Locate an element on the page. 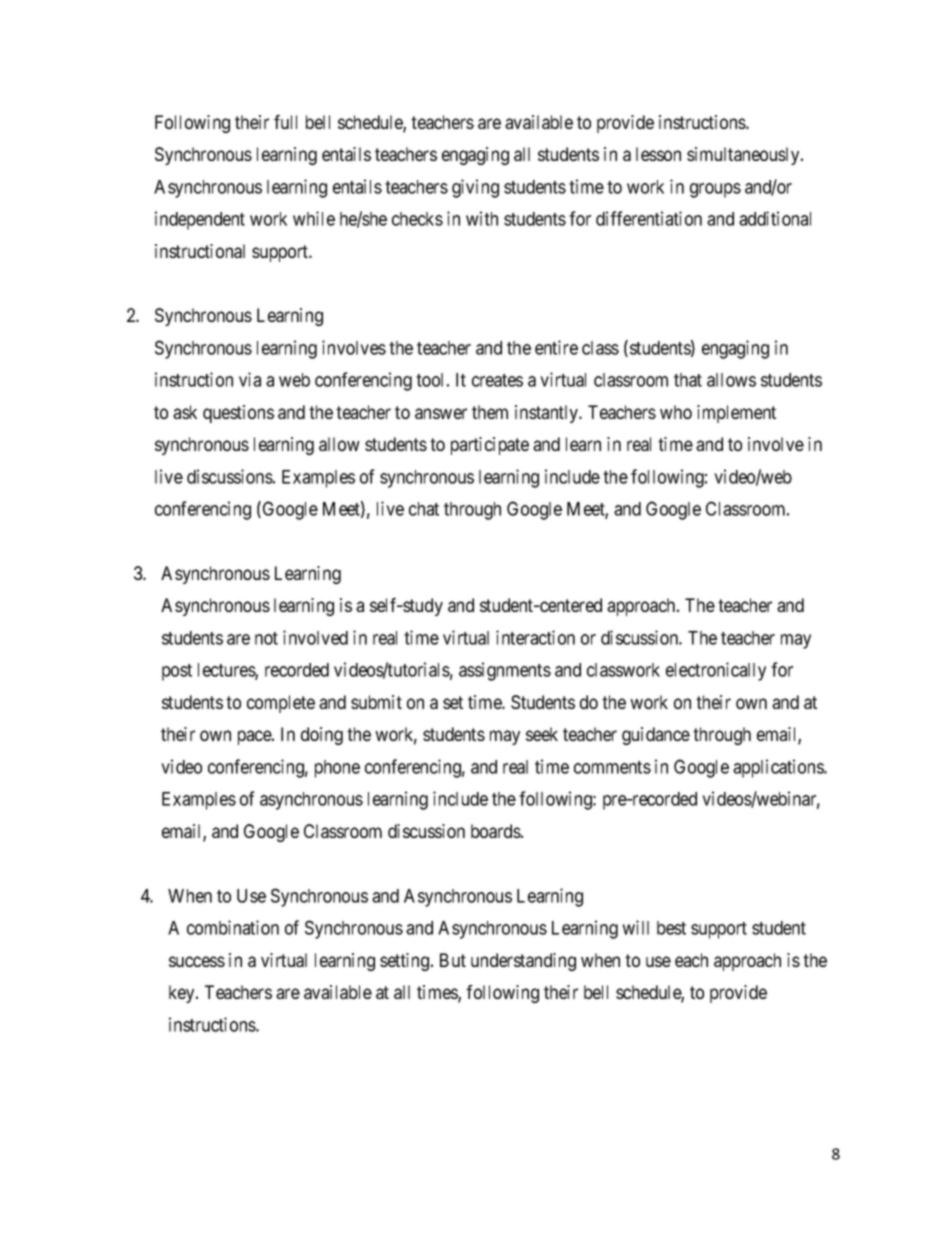 This page has width=952, height=1233. giving is located at coordinates (475, 188).
